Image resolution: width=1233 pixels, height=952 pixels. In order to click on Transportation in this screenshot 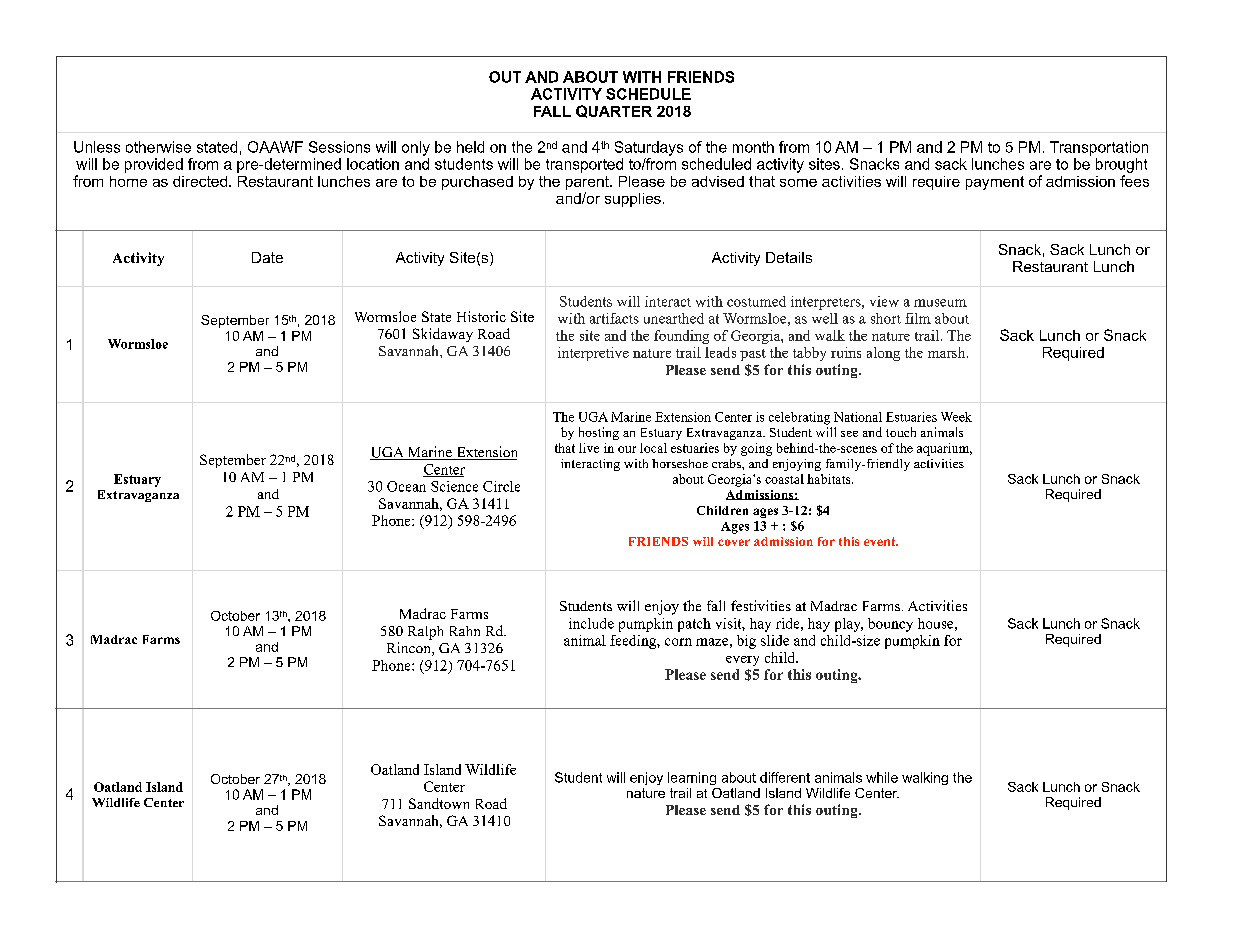, I will do `click(1099, 148)`.
